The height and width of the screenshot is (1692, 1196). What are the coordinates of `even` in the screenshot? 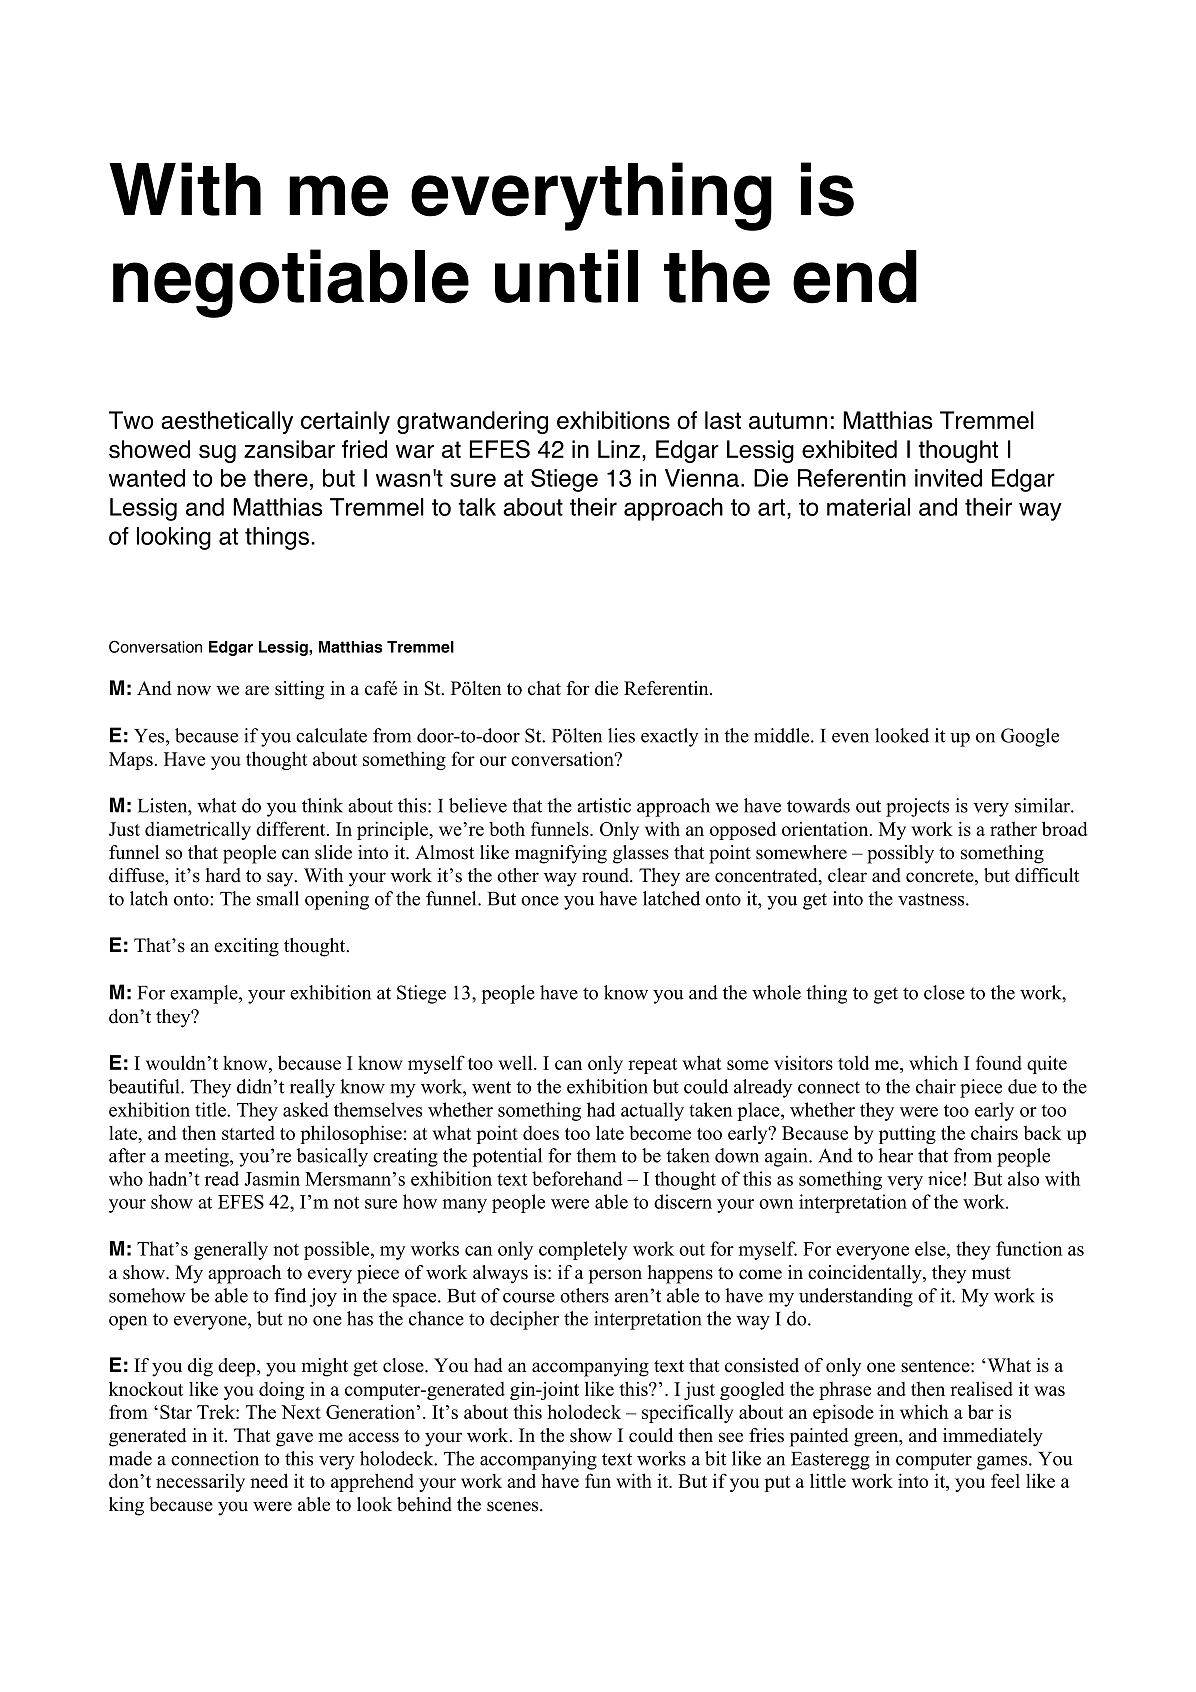 It's located at (850, 738).
